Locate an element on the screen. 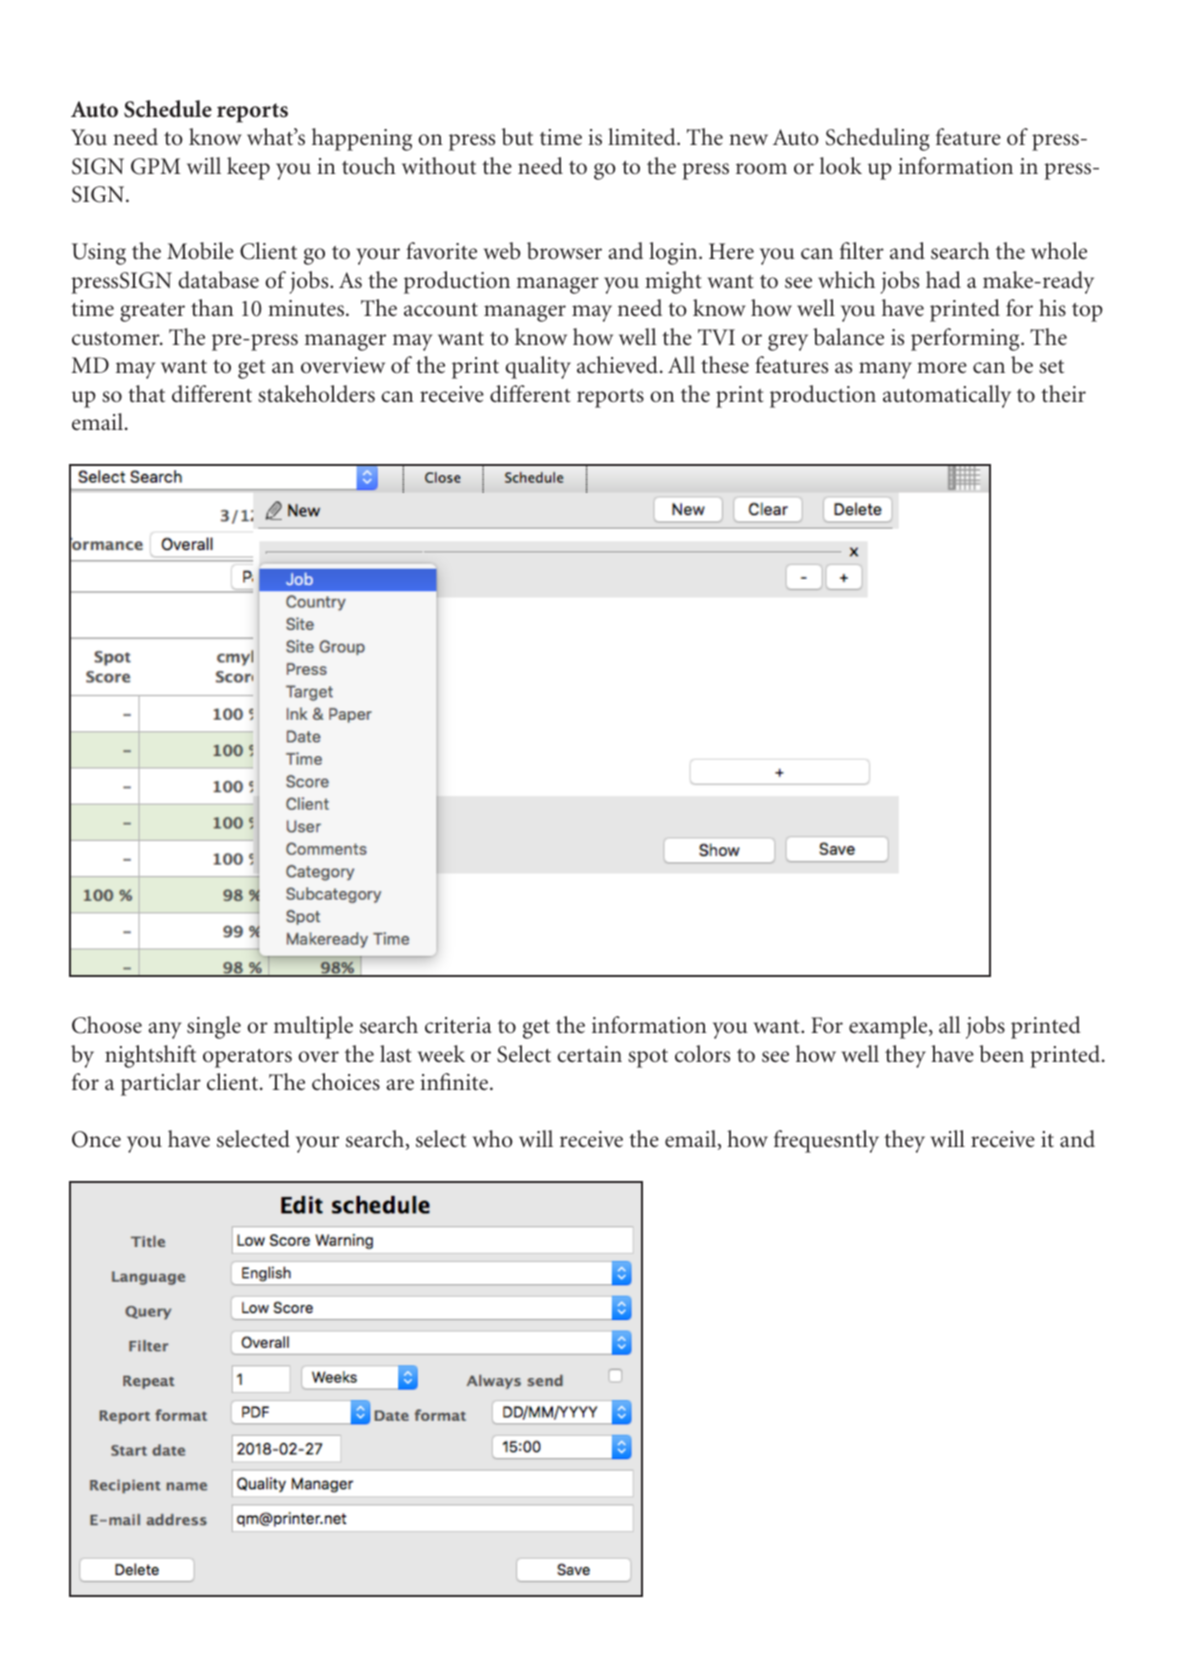 Image resolution: width=1177 pixels, height=1665 pixels. single is located at coordinates (214, 1027).
